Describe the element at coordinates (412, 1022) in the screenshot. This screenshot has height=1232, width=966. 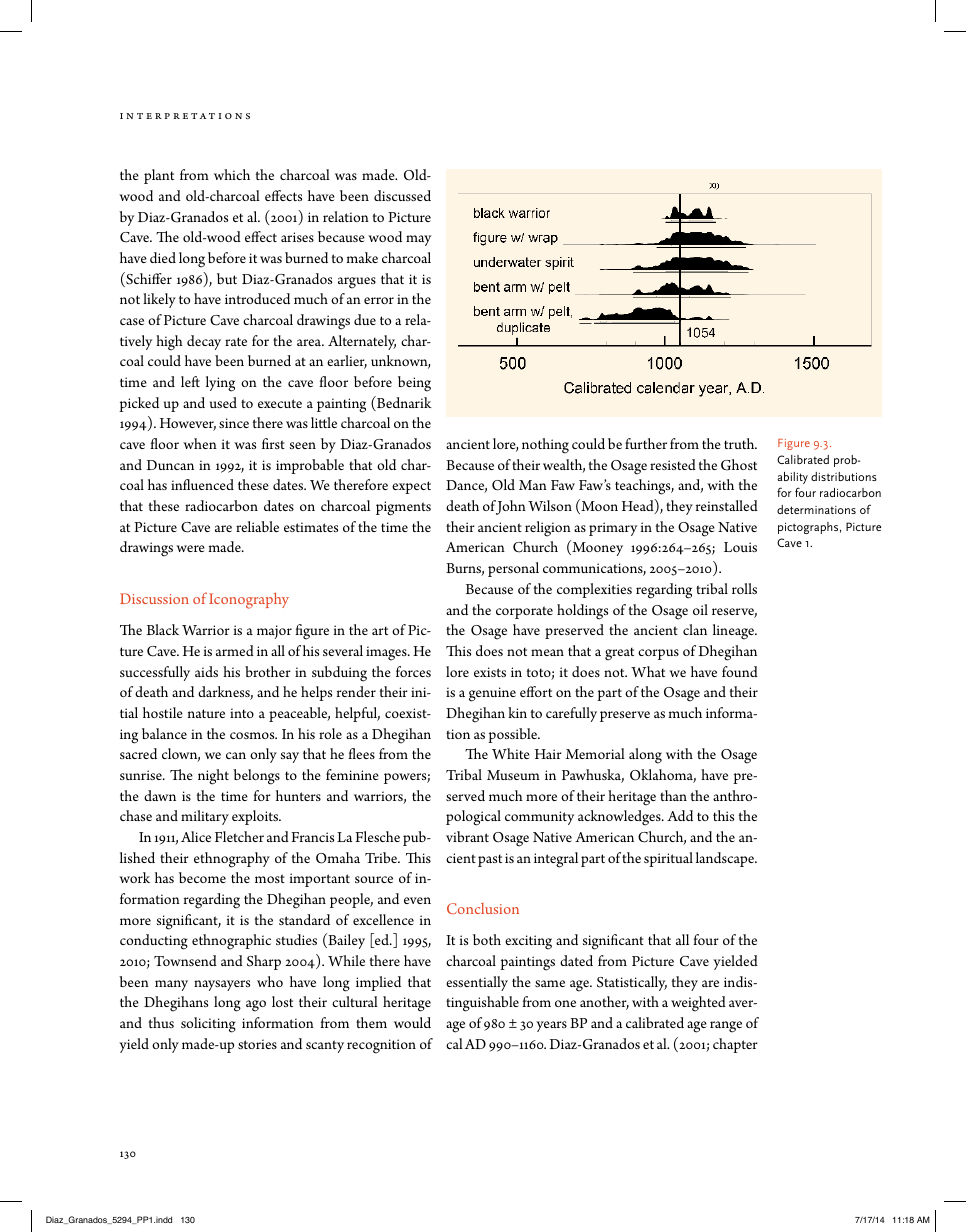
I see `would` at that location.
